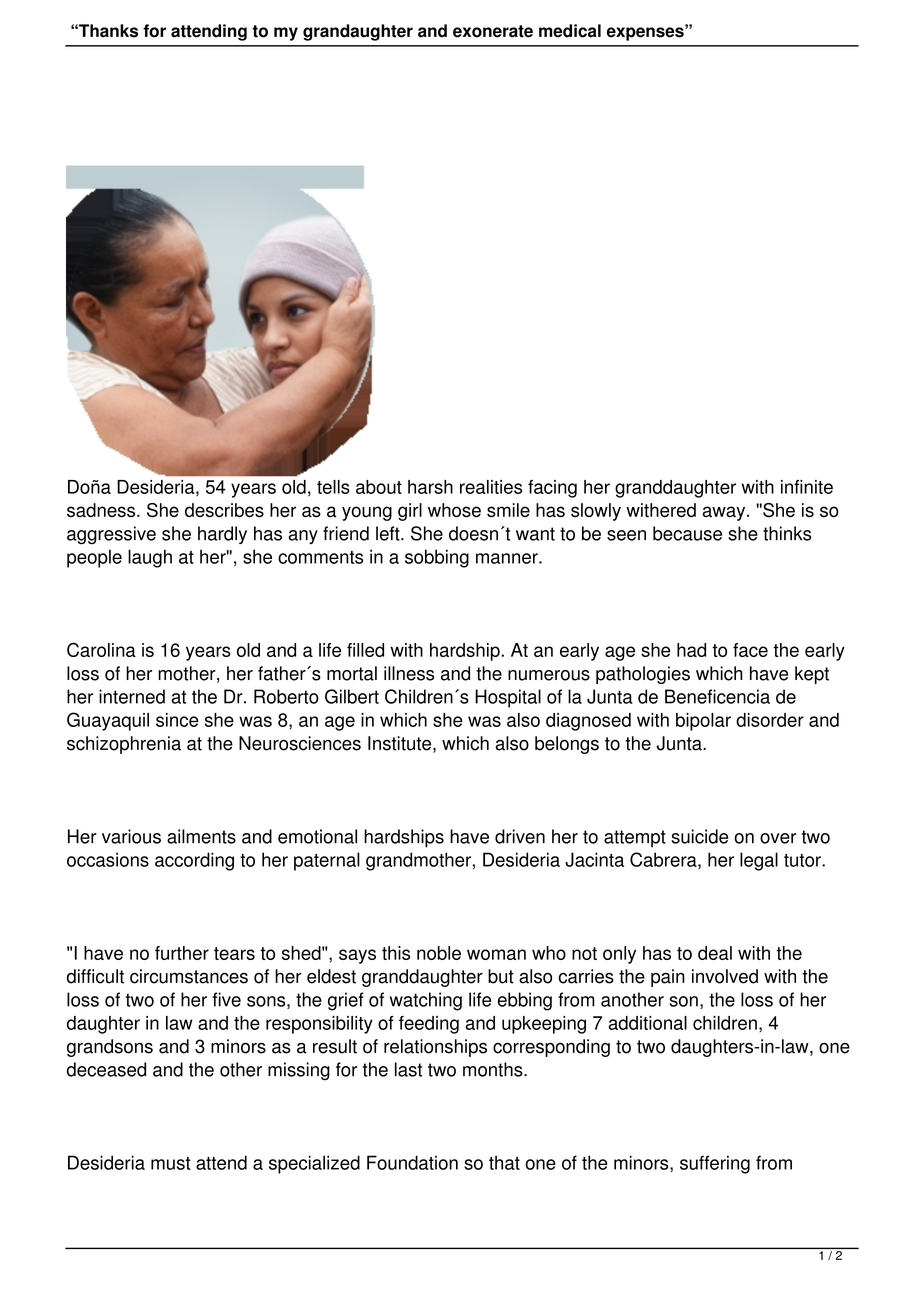  What do you see at coordinates (570, 31) in the page?
I see `medical` at bounding box center [570, 31].
